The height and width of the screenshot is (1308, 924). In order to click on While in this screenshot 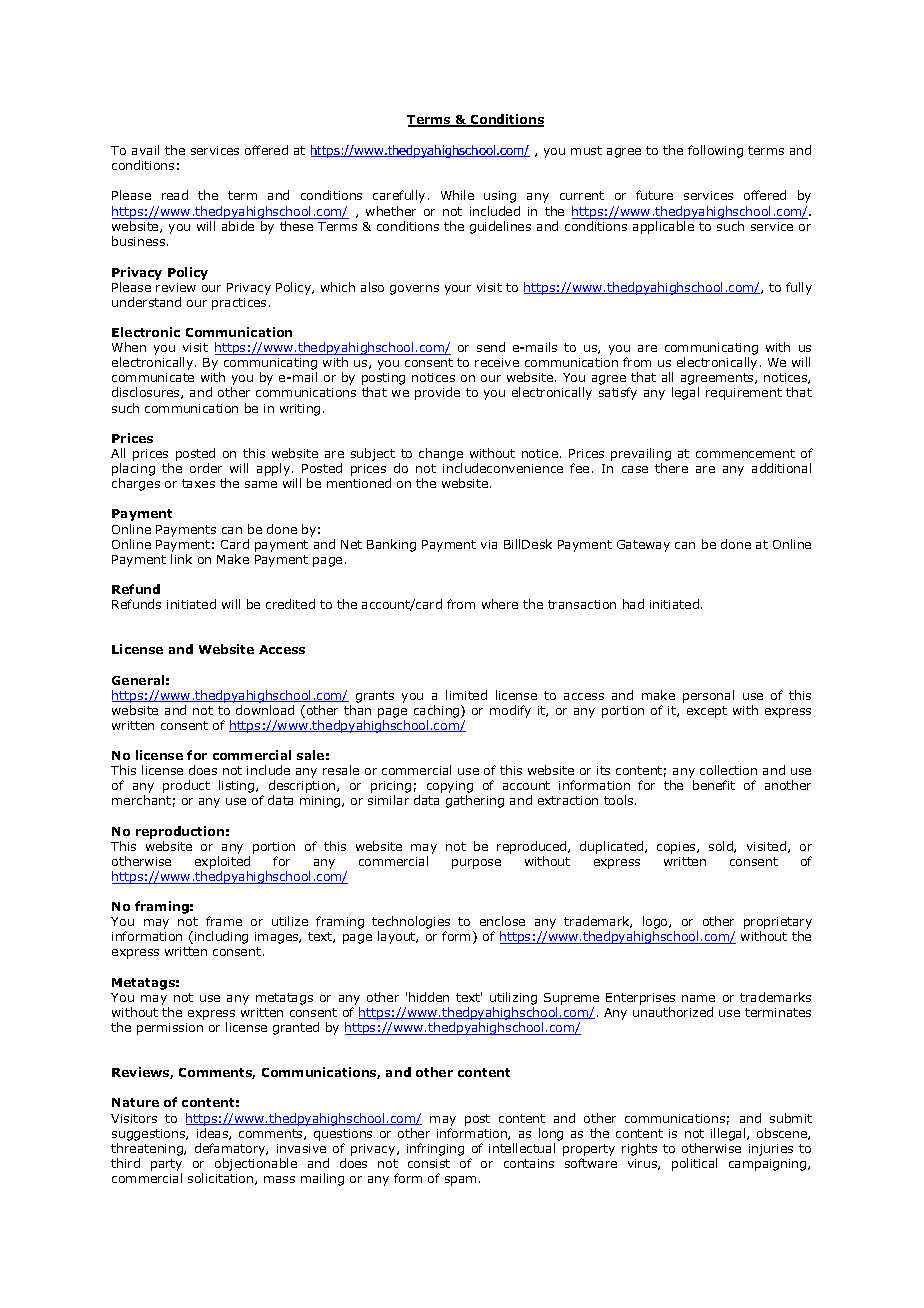, I will do `click(457, 195)`.
